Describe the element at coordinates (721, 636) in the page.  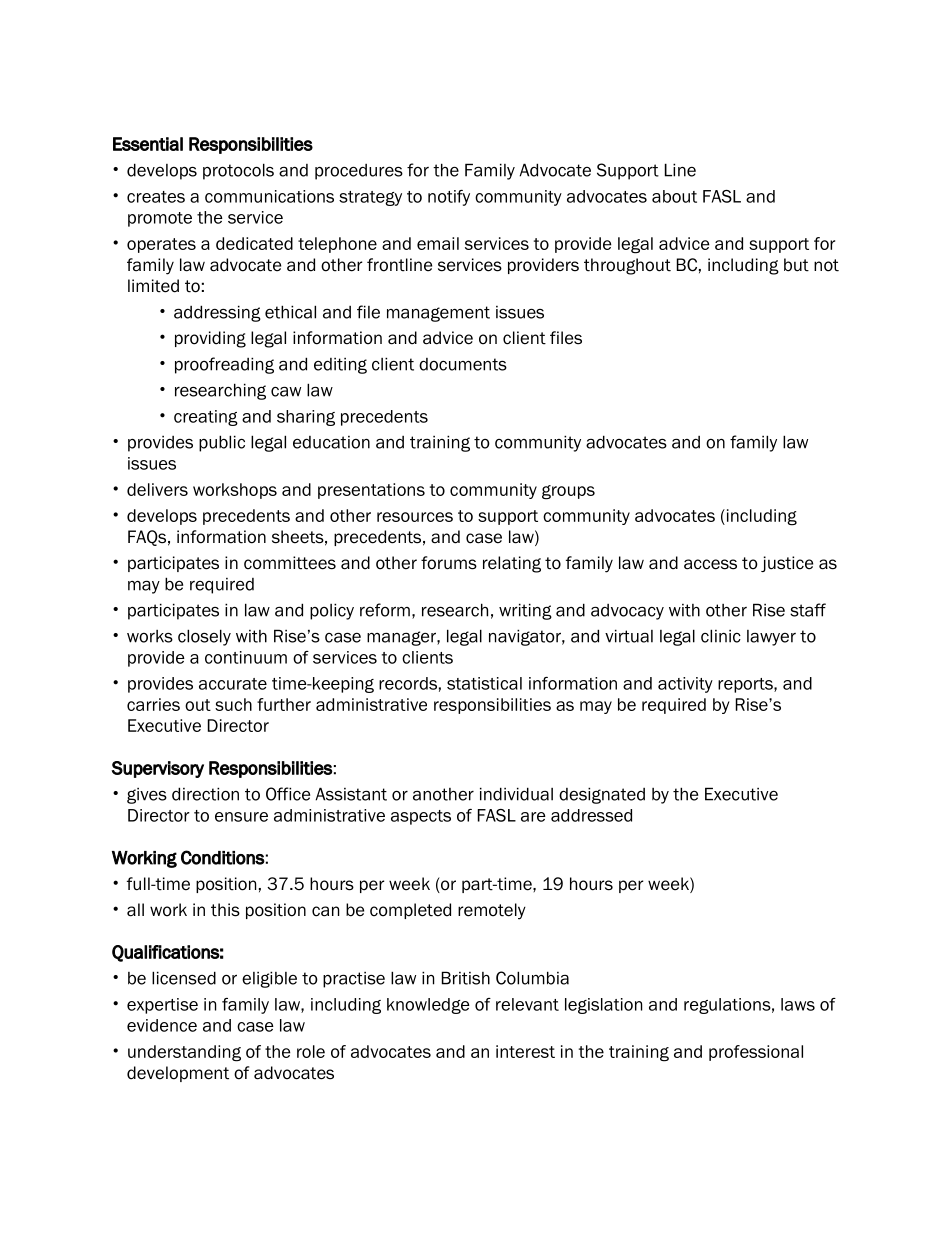
I see `clinic` at that location.
